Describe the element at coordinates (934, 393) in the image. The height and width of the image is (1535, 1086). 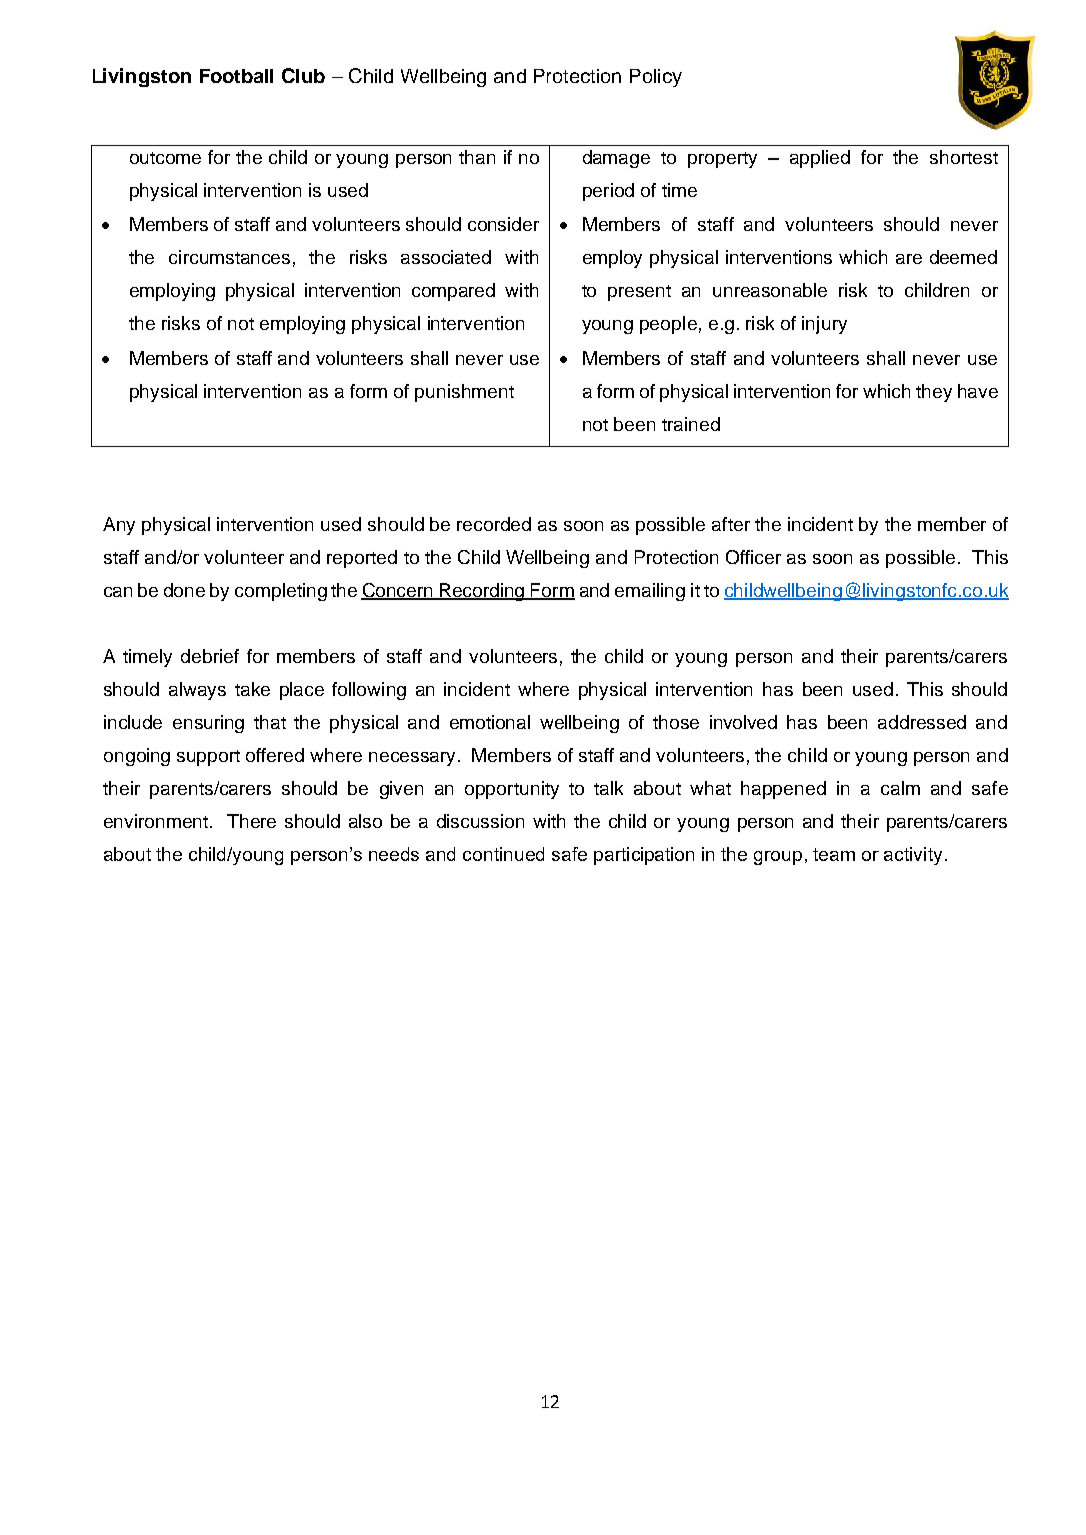
I see `they` at that location.
